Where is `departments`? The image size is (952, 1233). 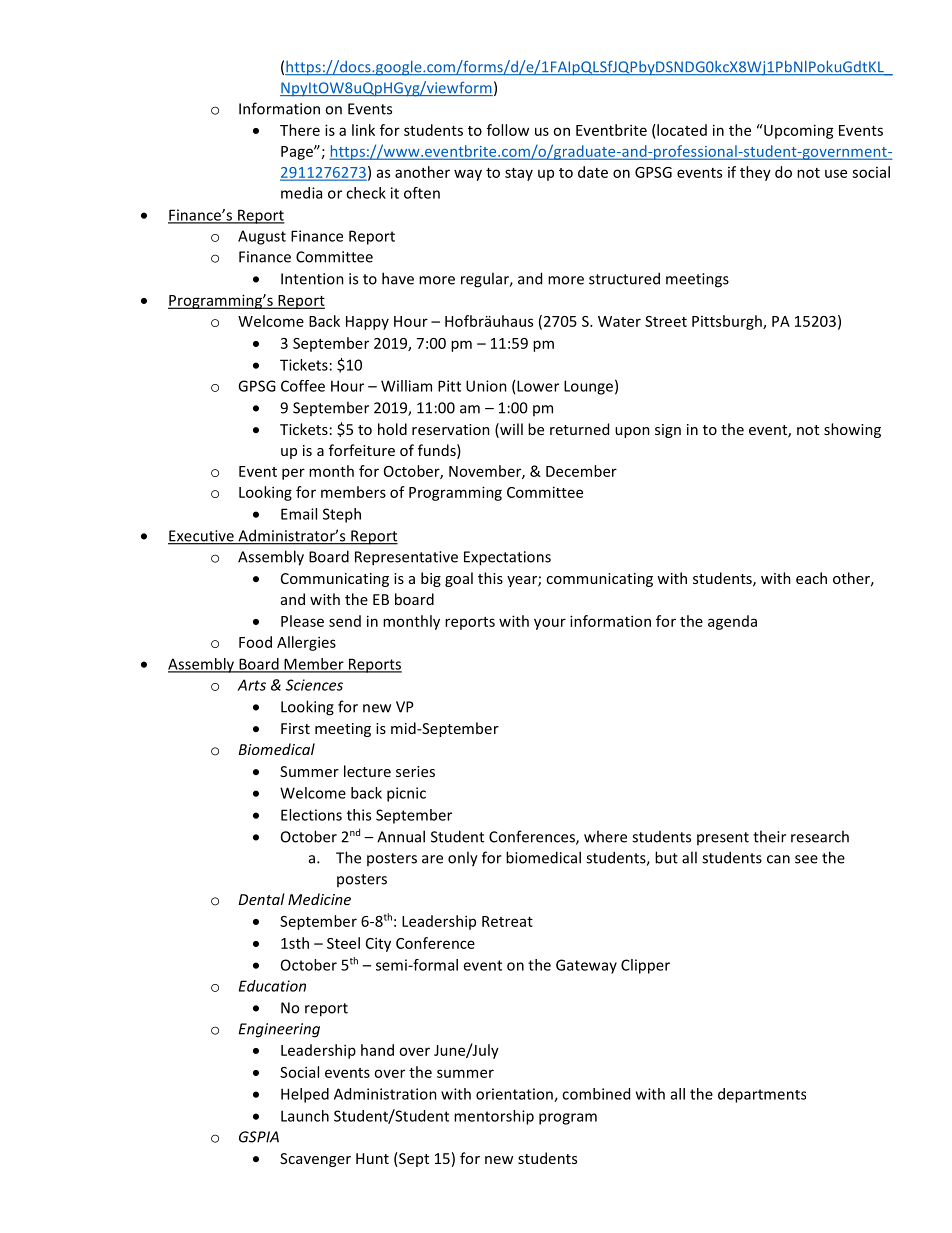
departments is located at coordinates (762, 1095).
